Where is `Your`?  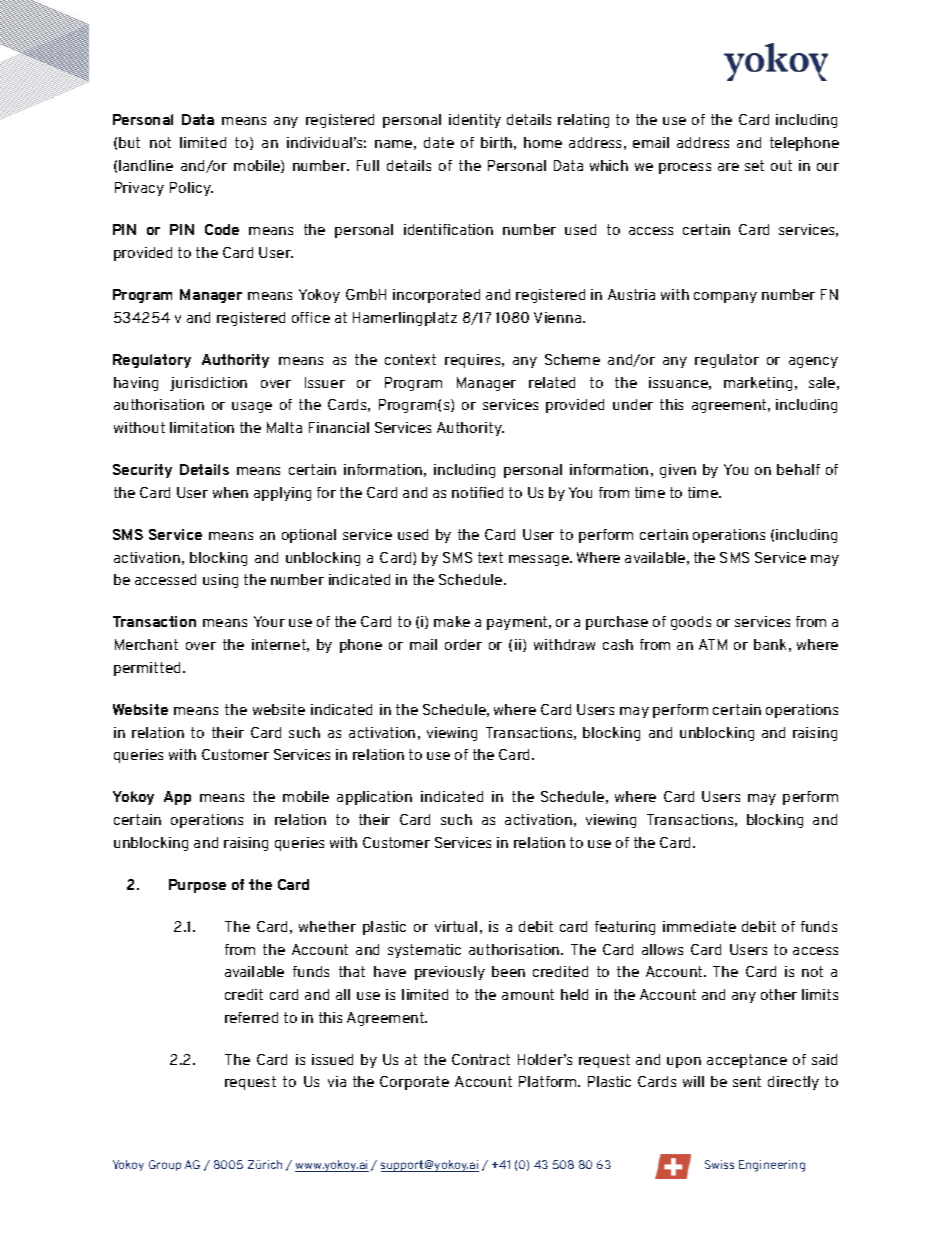
Your is located at coordinates (269, 621).
